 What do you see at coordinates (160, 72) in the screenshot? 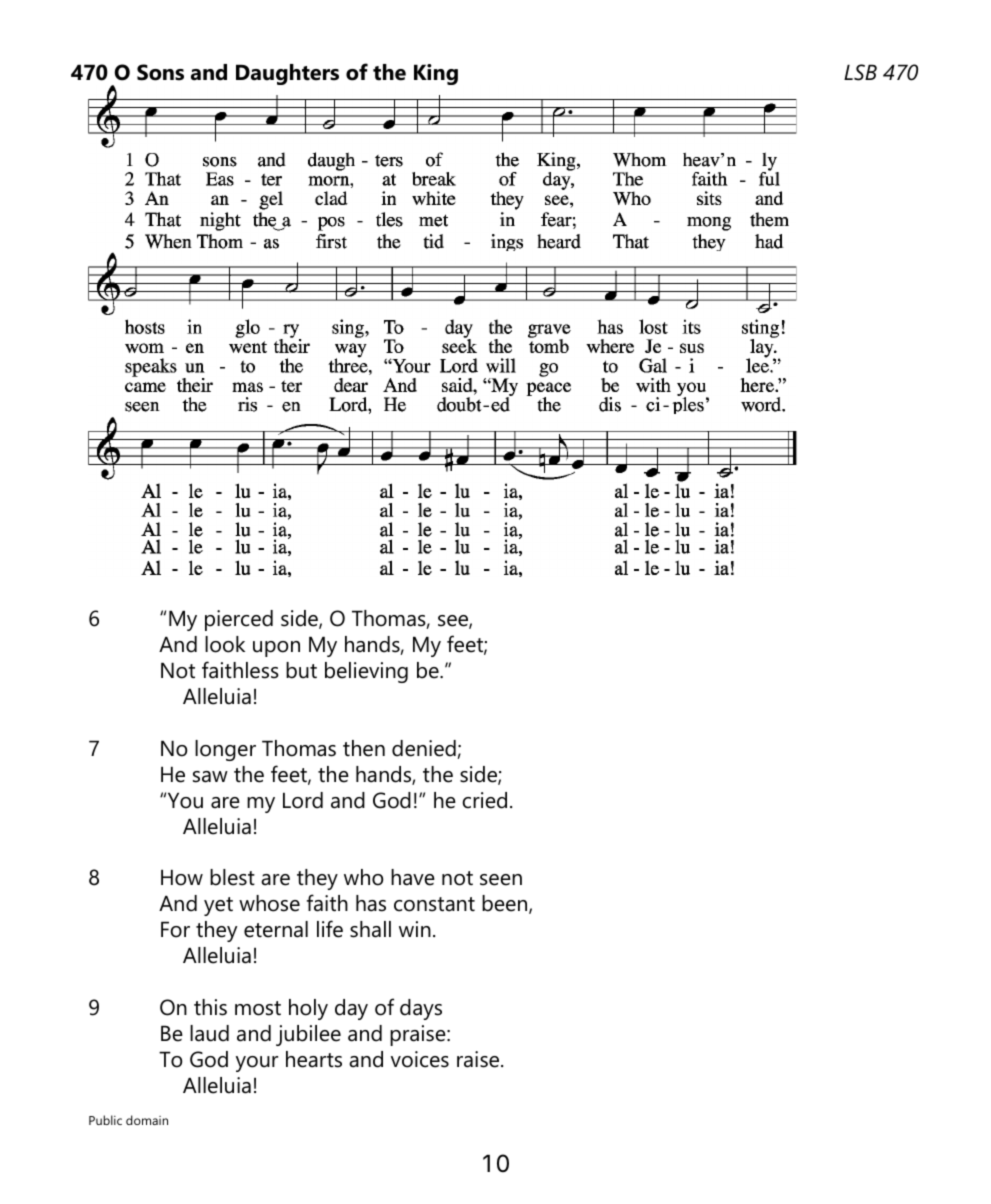
I see `Sons` at bounding box center [160, 72].
